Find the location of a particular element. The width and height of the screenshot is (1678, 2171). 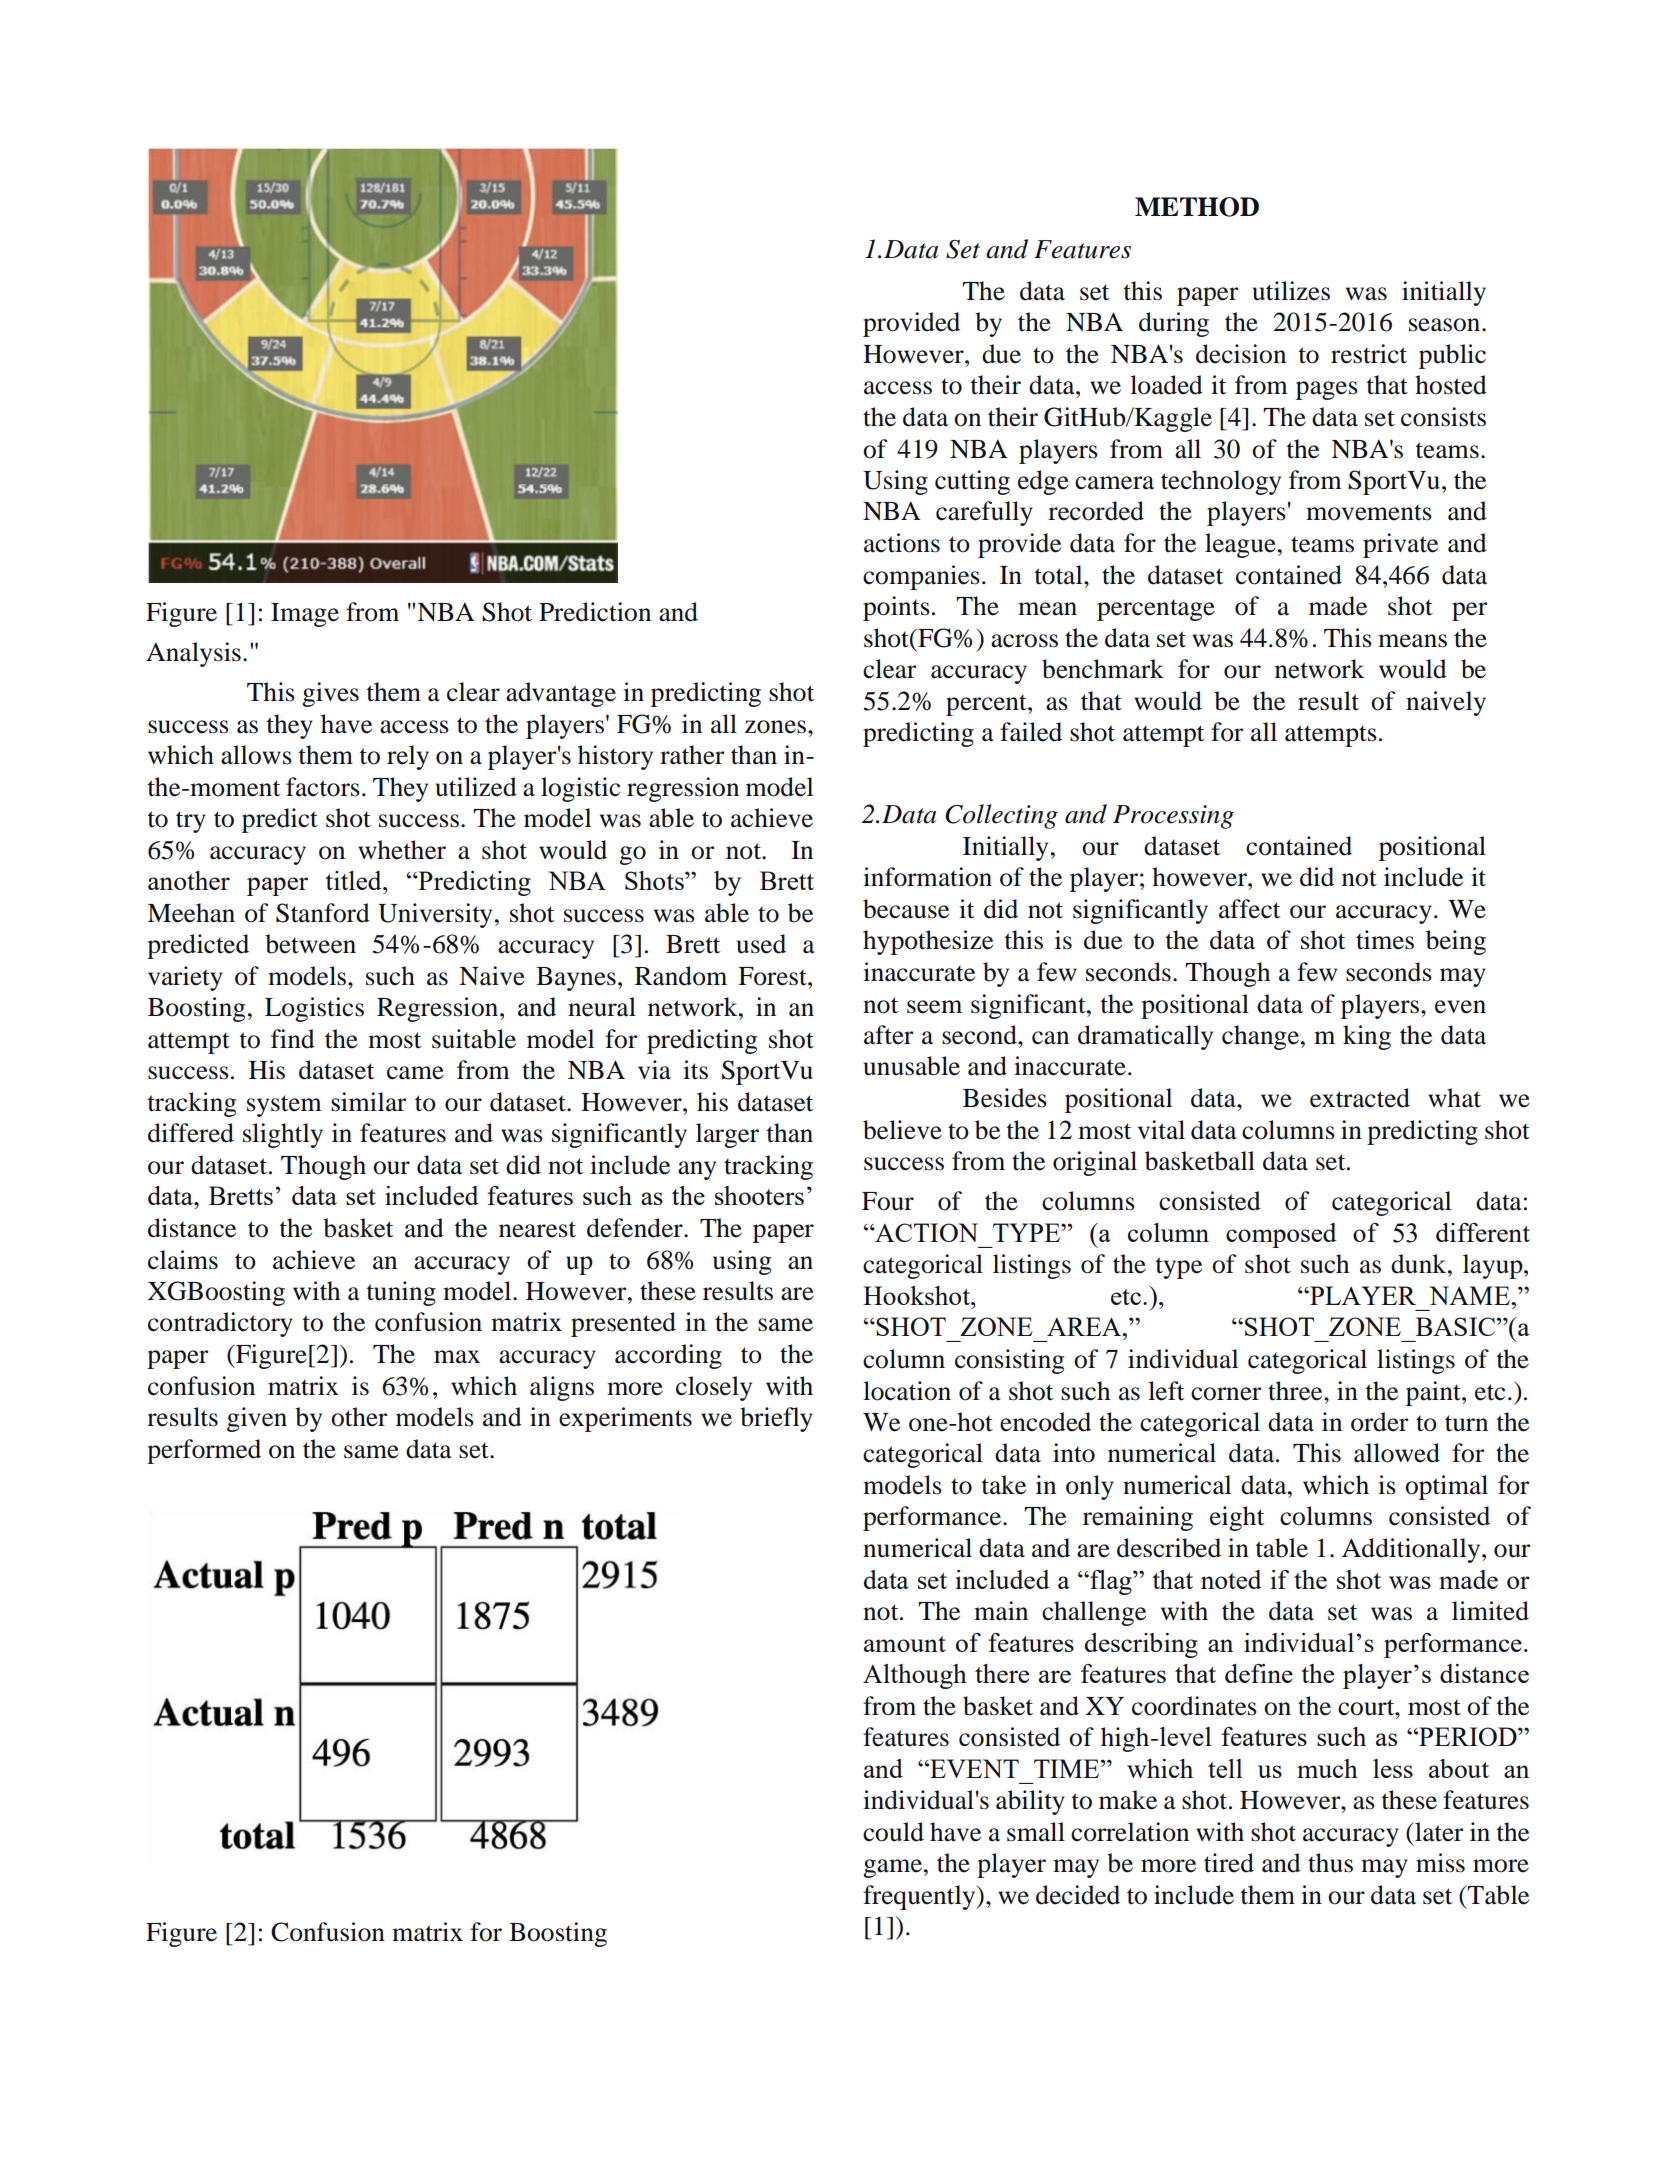

frequently is located at coordinates (920, 1897).
